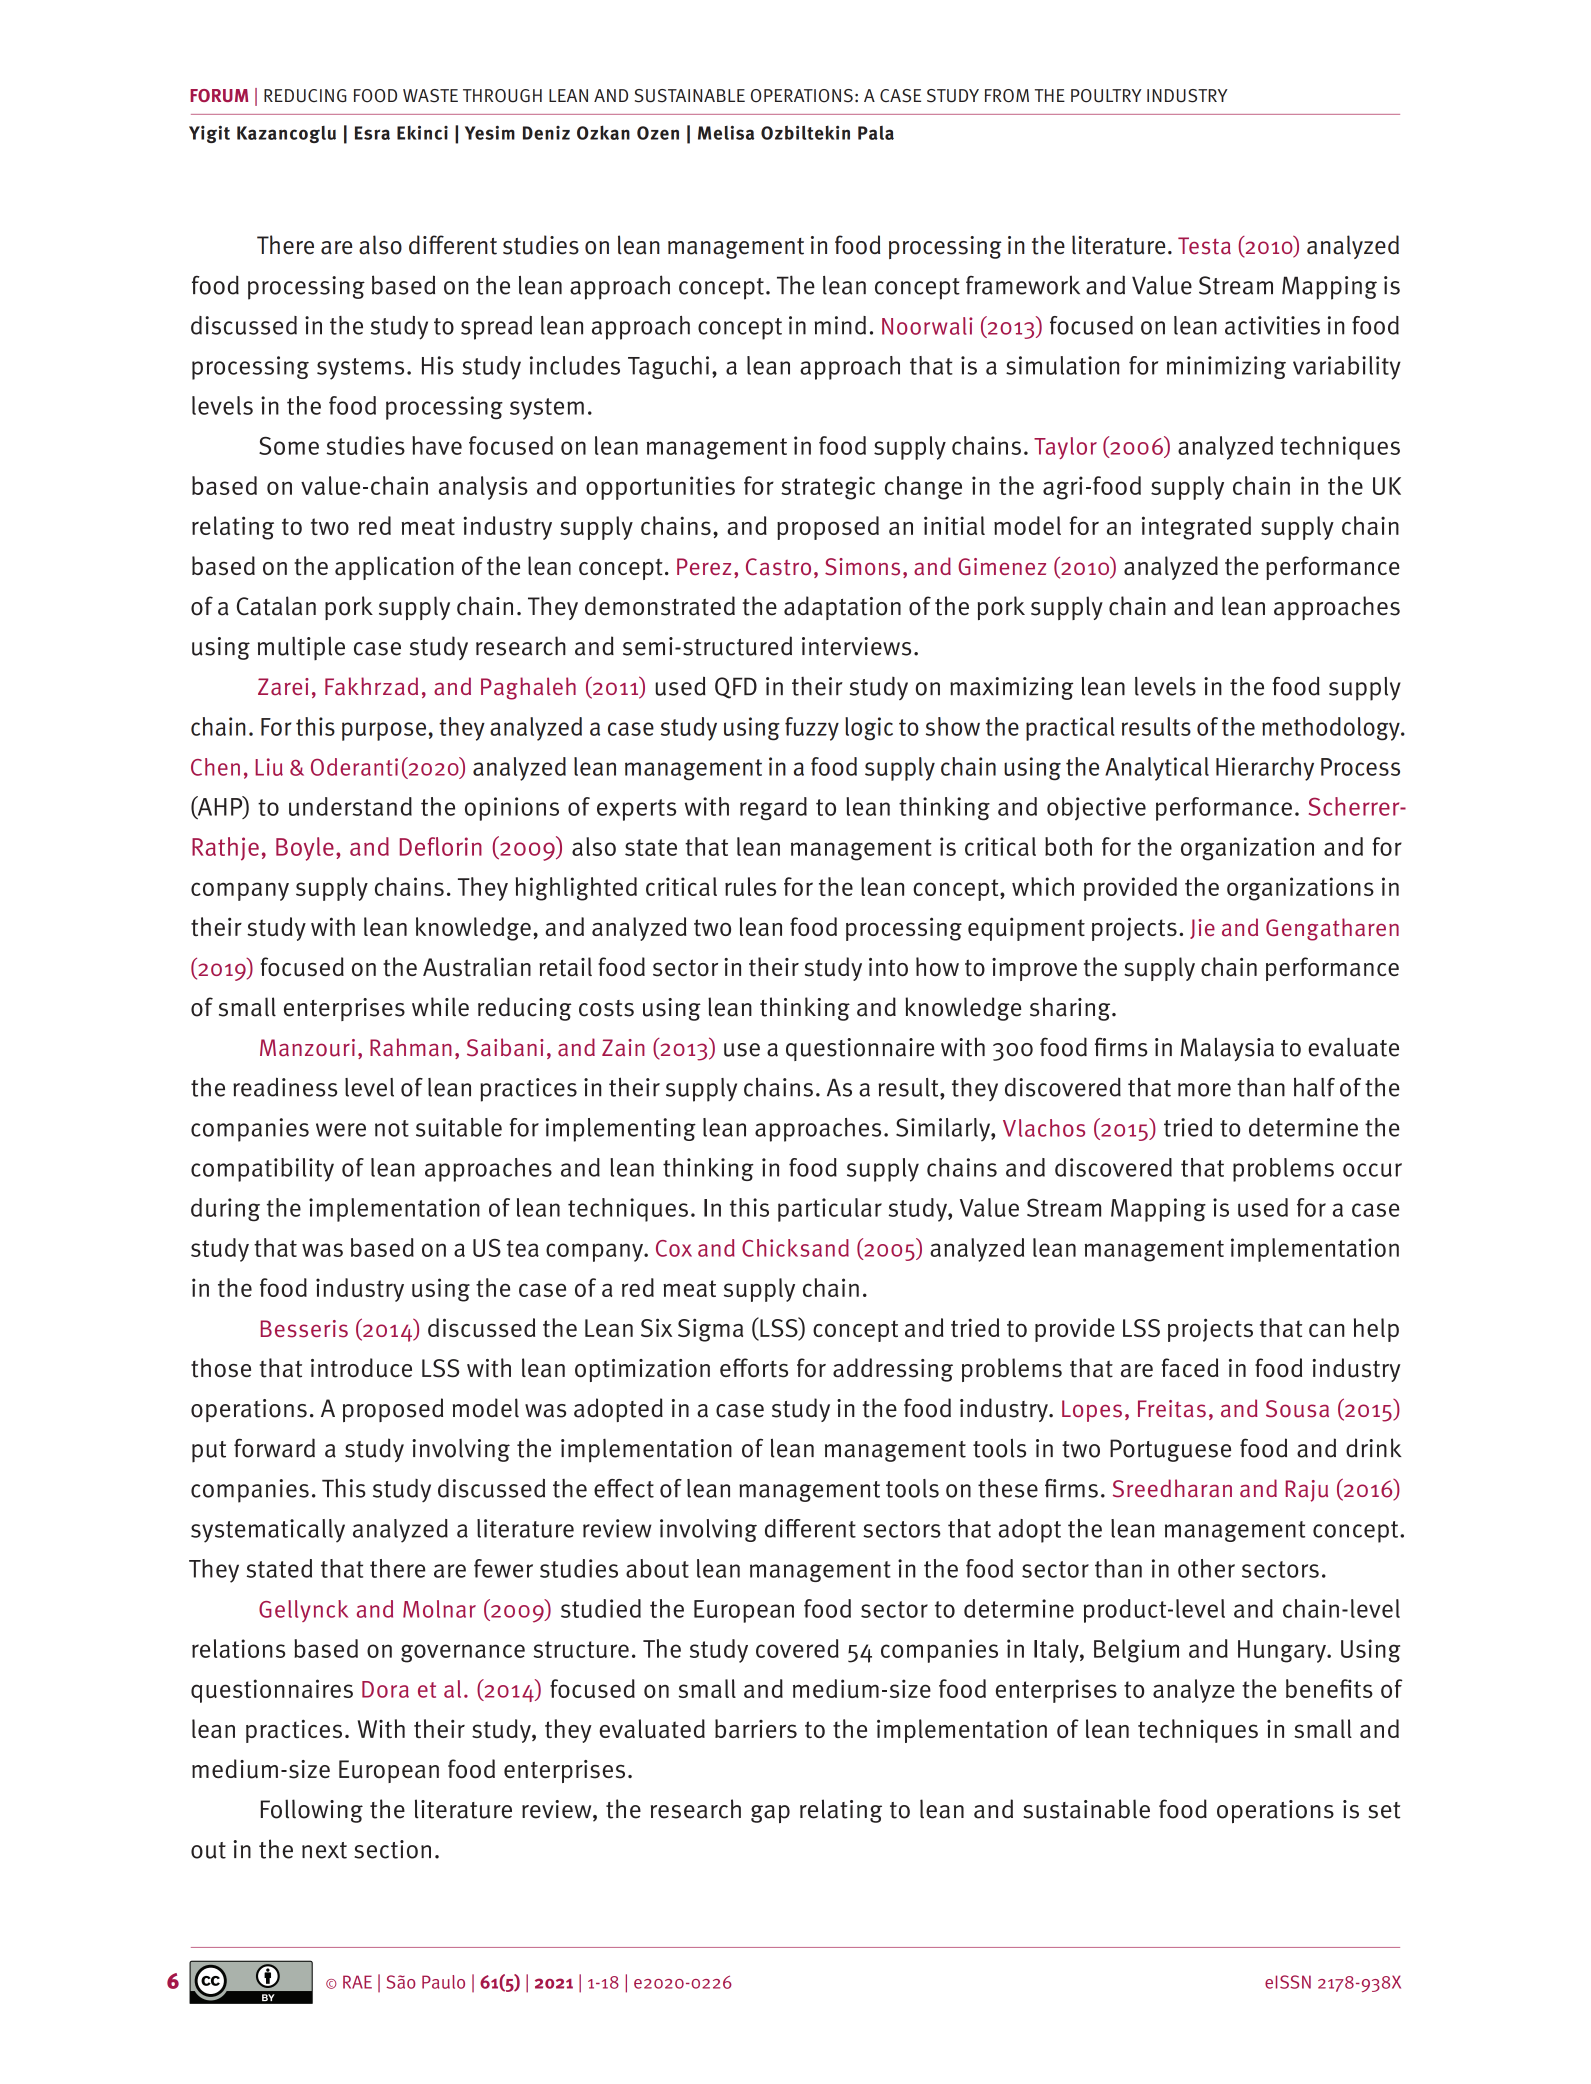 This image has width=1591, height=2084. Describe the element at coordinates (361, 1368) in the image. I see `introduce` at that location.
